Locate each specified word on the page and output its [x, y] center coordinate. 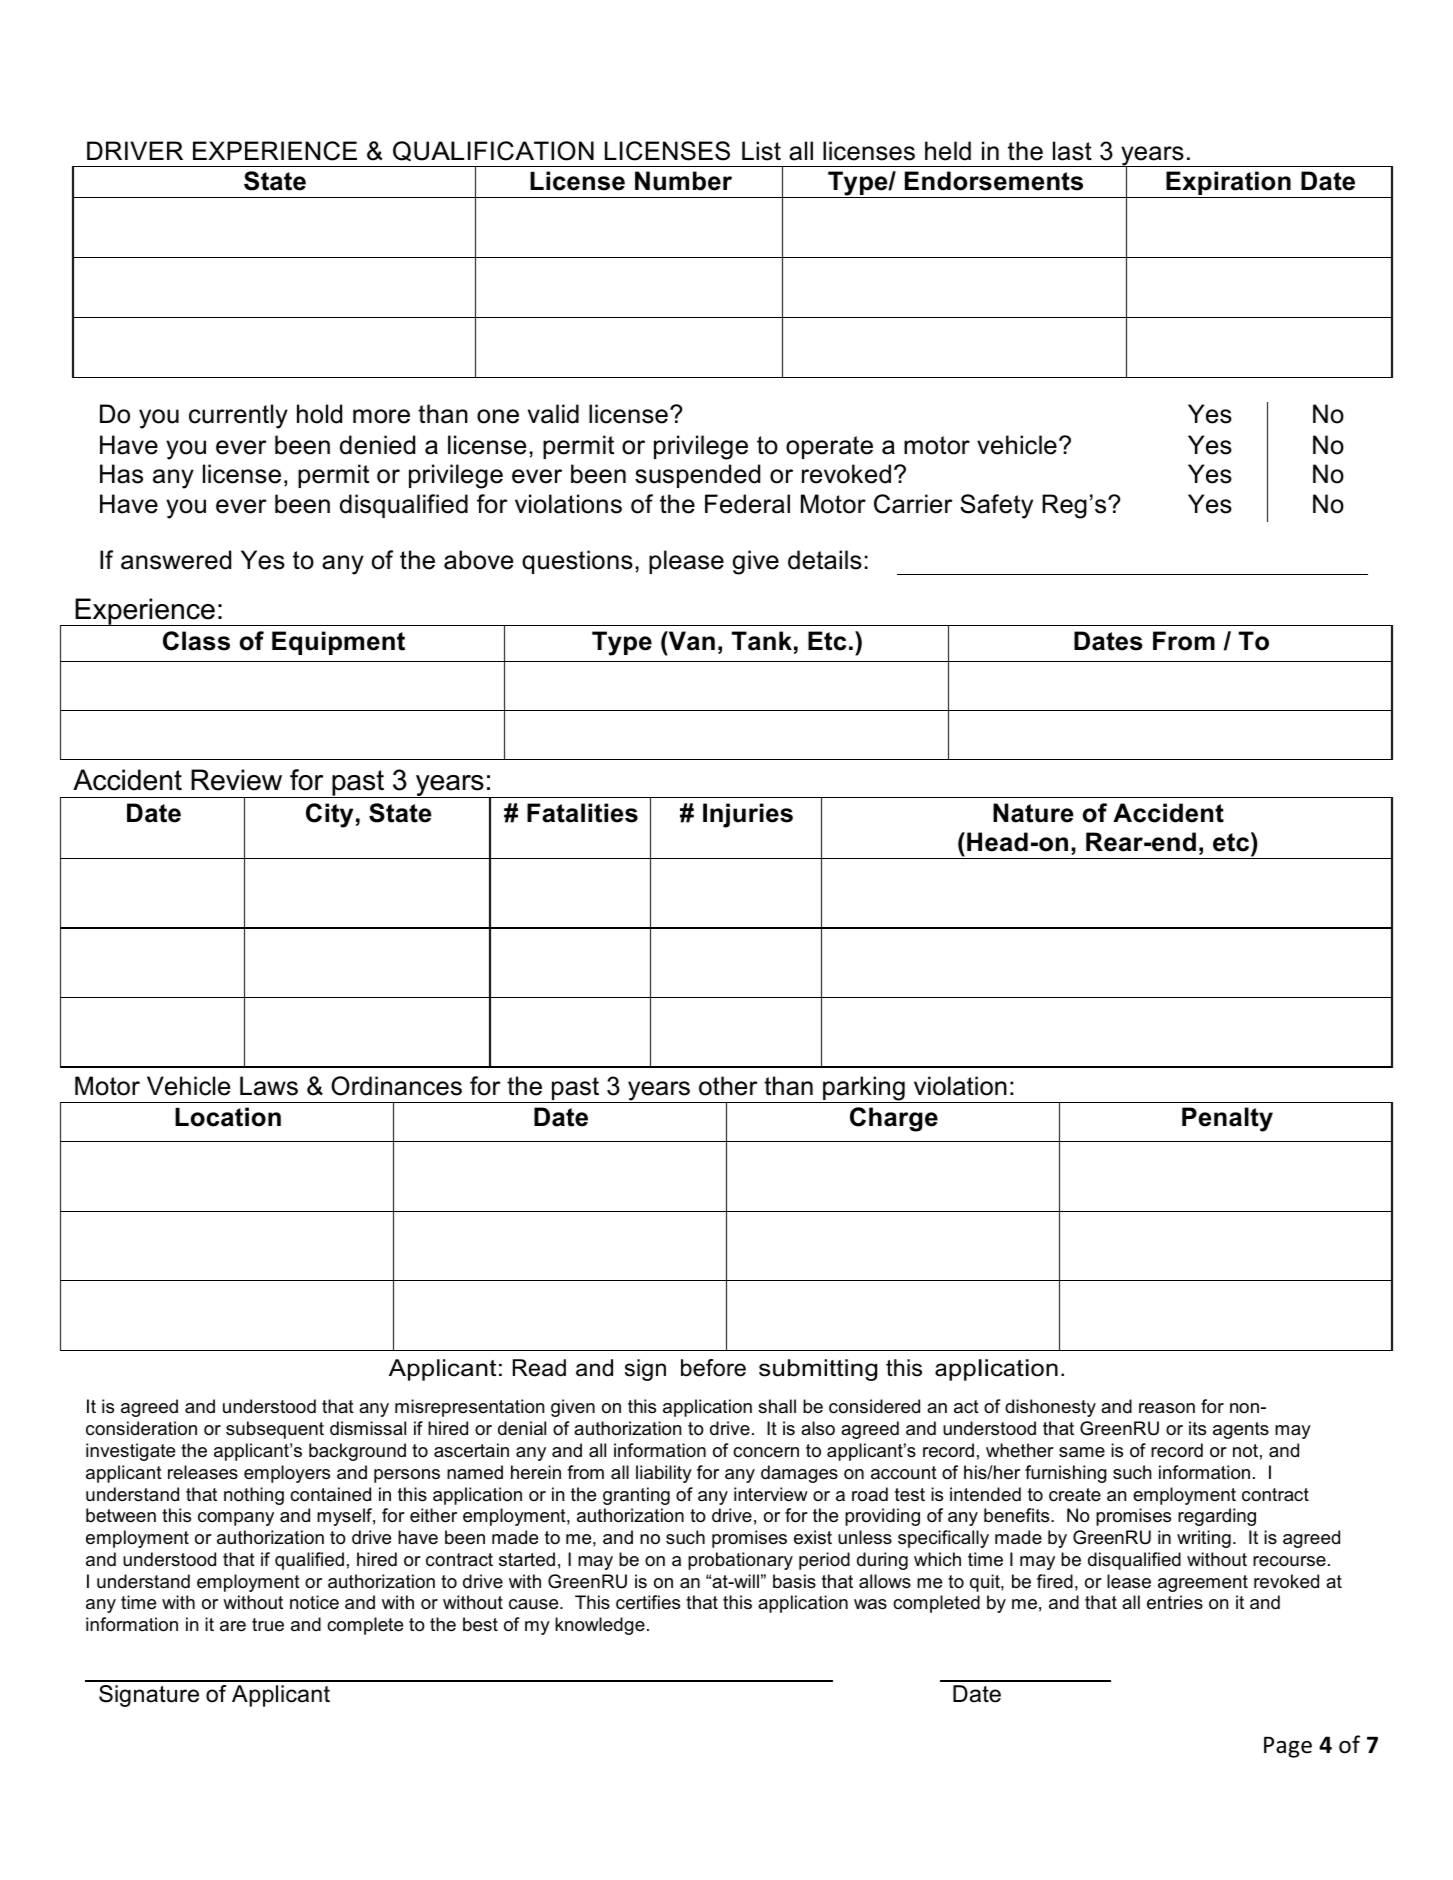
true [268, 1625]
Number [683, 181]
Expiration [1228, 184]
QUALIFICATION [493, 151]
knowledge [600, 1626]
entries [1175, 1602]
